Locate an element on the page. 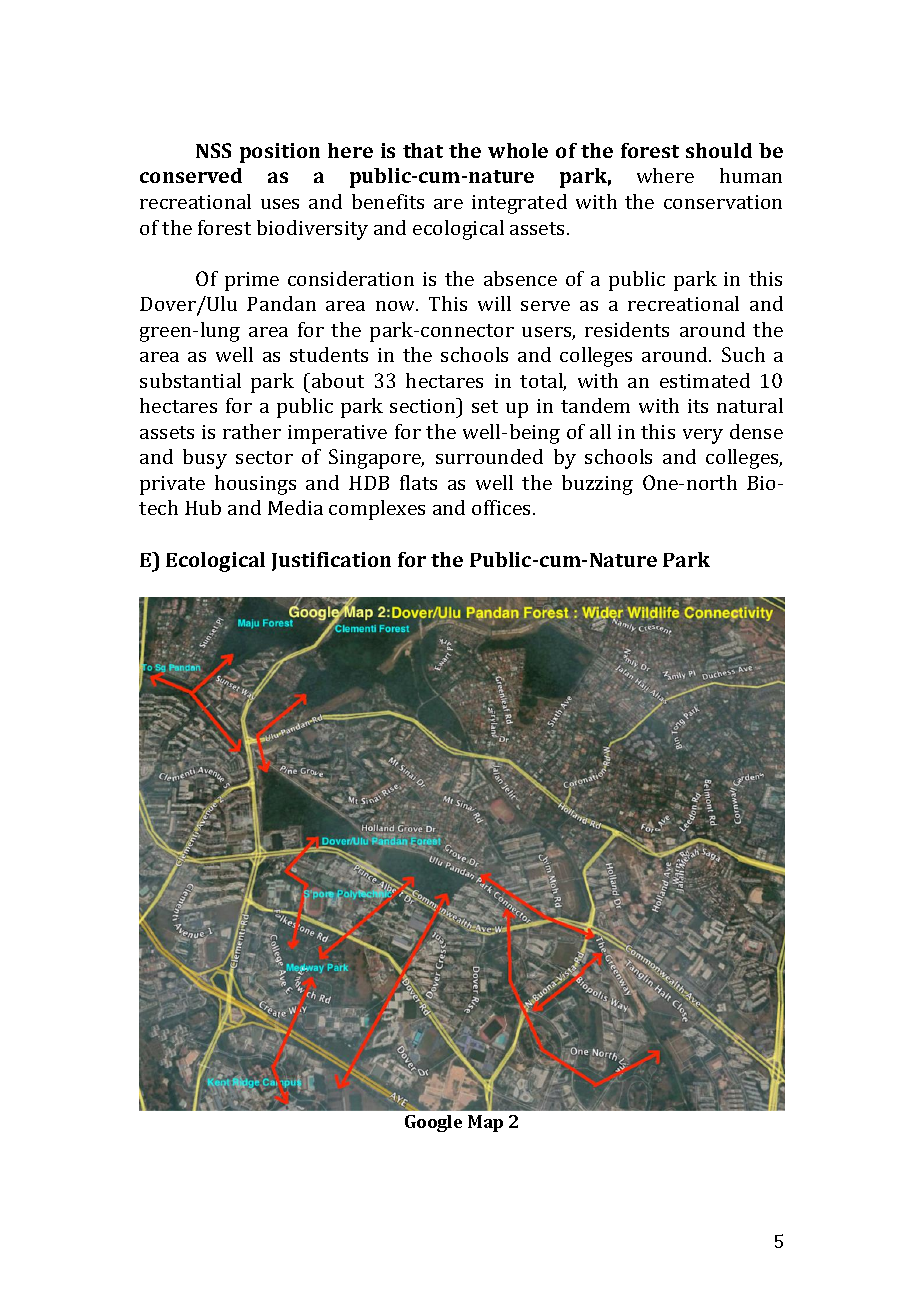  offices is located at coordinates (501, 507).
